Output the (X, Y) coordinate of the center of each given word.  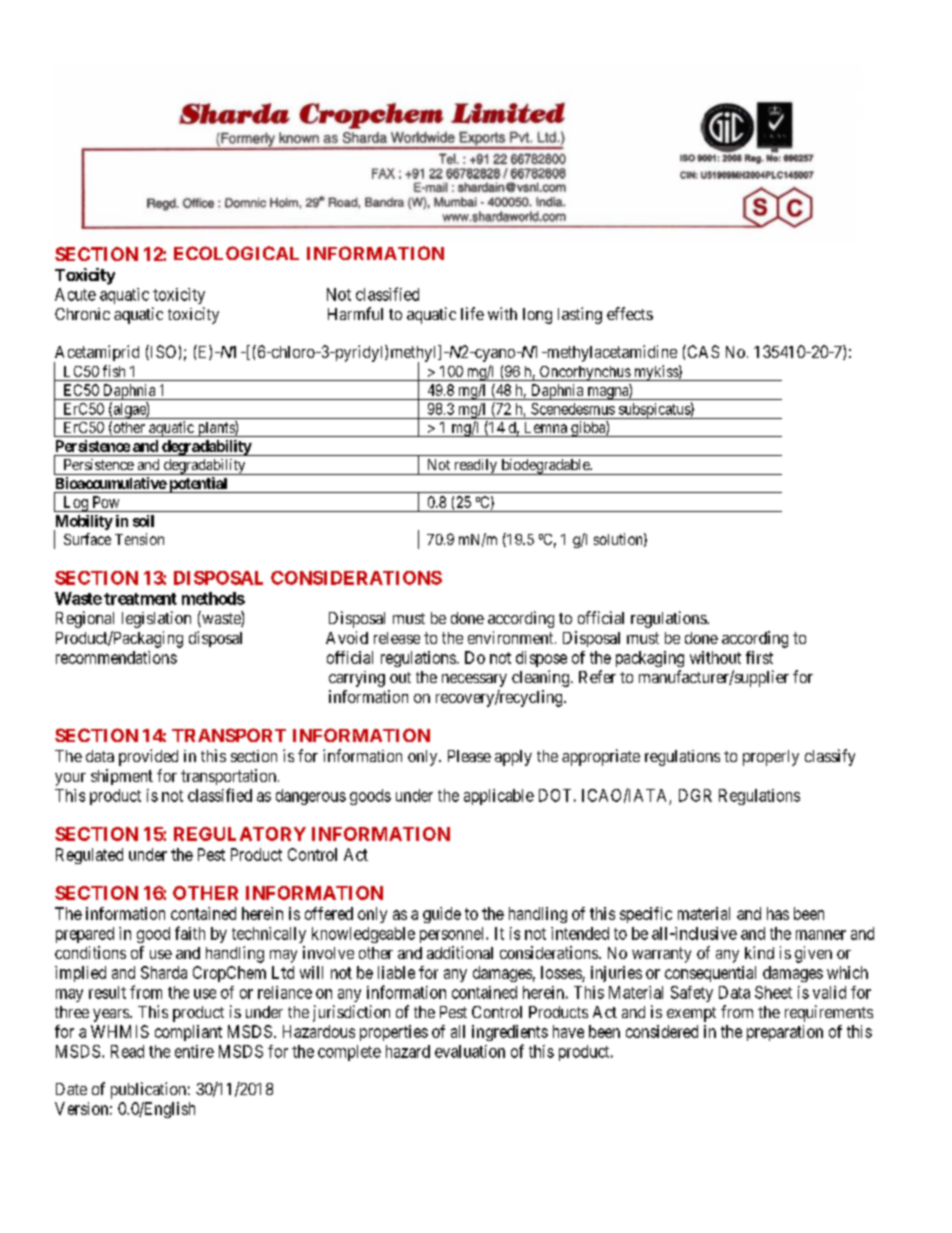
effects (630, 313)
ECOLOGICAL (236, 253)
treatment (140, 599)
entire (194, 1051)
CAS (702, 351)
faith (190, 933)
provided (148, 757)
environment (512, 637)
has (778, 913)
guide (442, 915)
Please (469, 756)
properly (771, 758)
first (759, 657)
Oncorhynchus (584, 373)
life (472, 313)
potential (198, 485)
